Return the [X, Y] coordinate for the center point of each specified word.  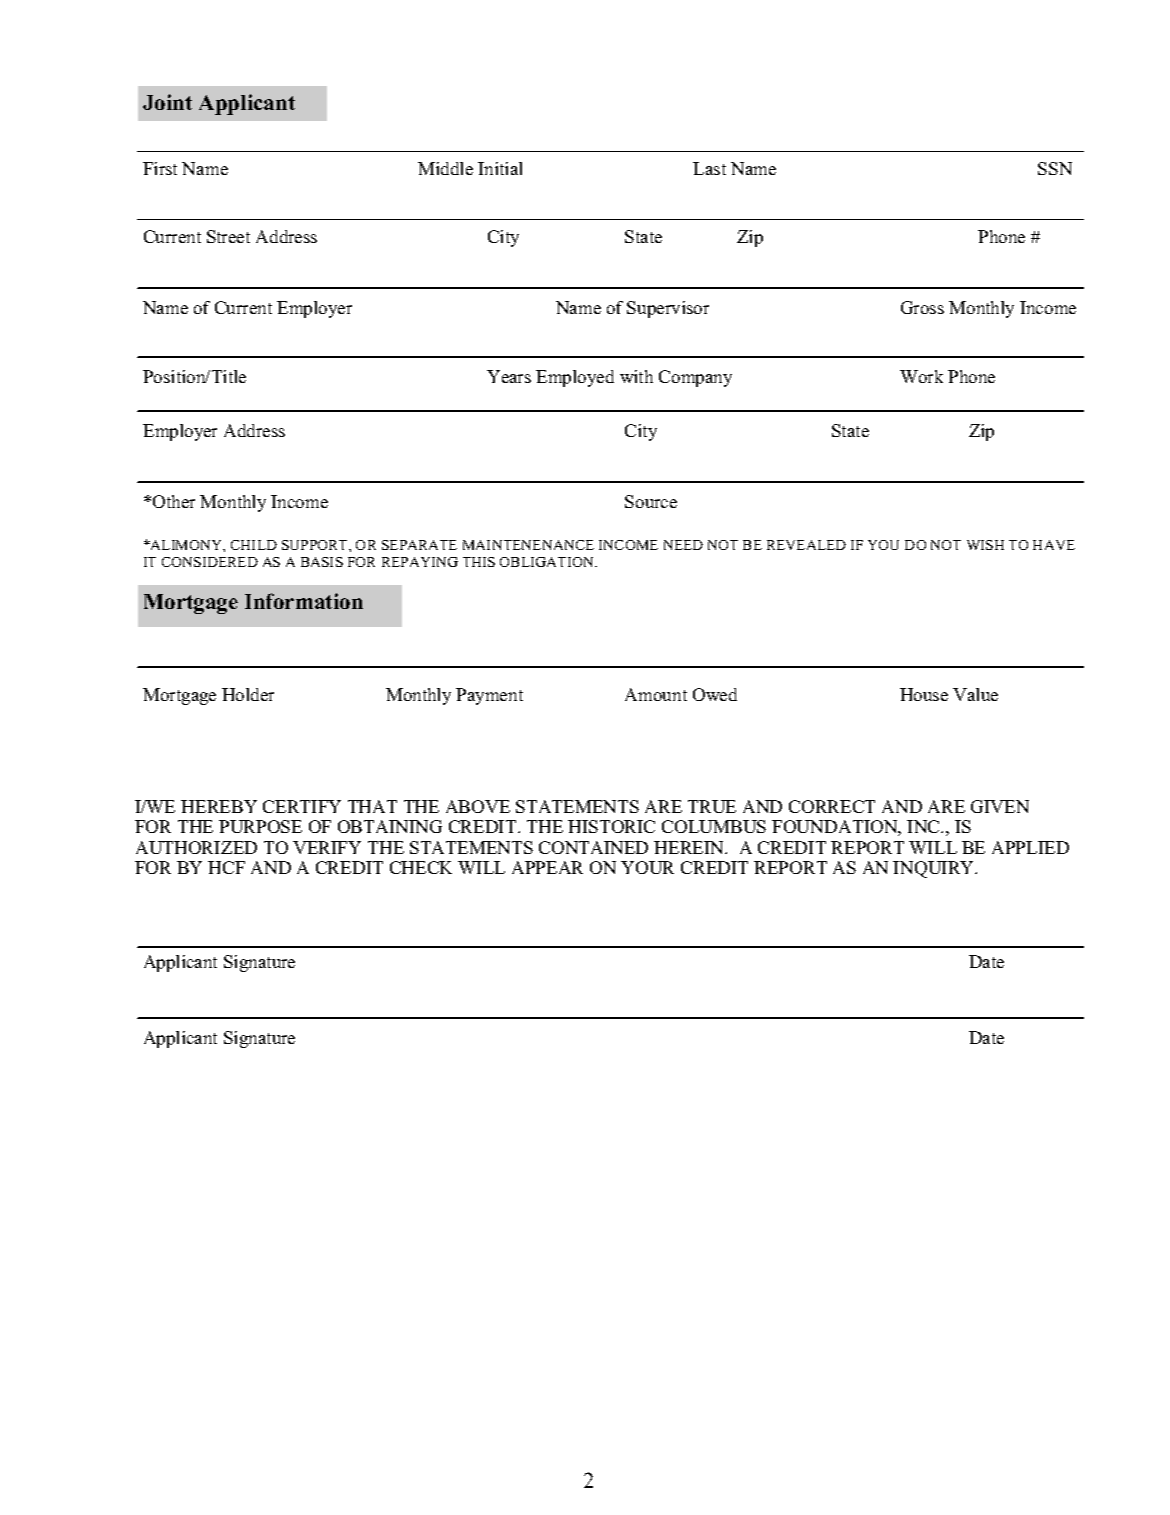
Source [651, 501]
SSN [1055, 168]
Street [228, 236]
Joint [167, 102]
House [924, 694]
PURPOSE [260, 826]
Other [174, 501]
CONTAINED [593, 847]
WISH [985, 545]
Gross [922, 307]
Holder [248, 694]
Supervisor [668, 309]
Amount [656, 694]
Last [709, 168]
